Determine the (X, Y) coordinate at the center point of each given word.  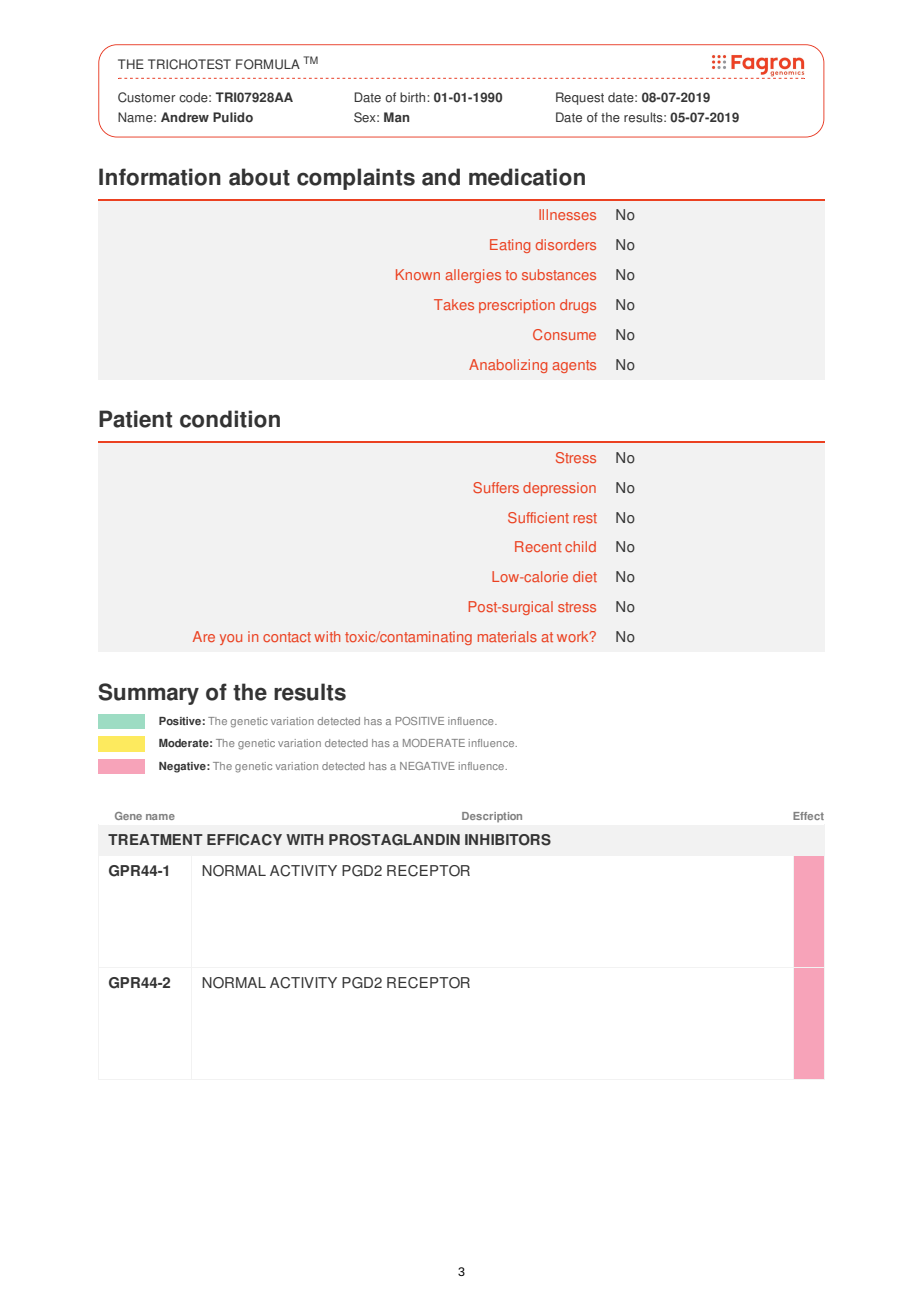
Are (204, 636)
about (259, 177)
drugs (578, 306)
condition (230, 419)
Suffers (496, 487)
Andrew (185, 117)
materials (507, 636)
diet (585, 576)
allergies (473, 276)
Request (580, 98)
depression (559, 489)
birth (414, 97)
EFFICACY (244, 840)
